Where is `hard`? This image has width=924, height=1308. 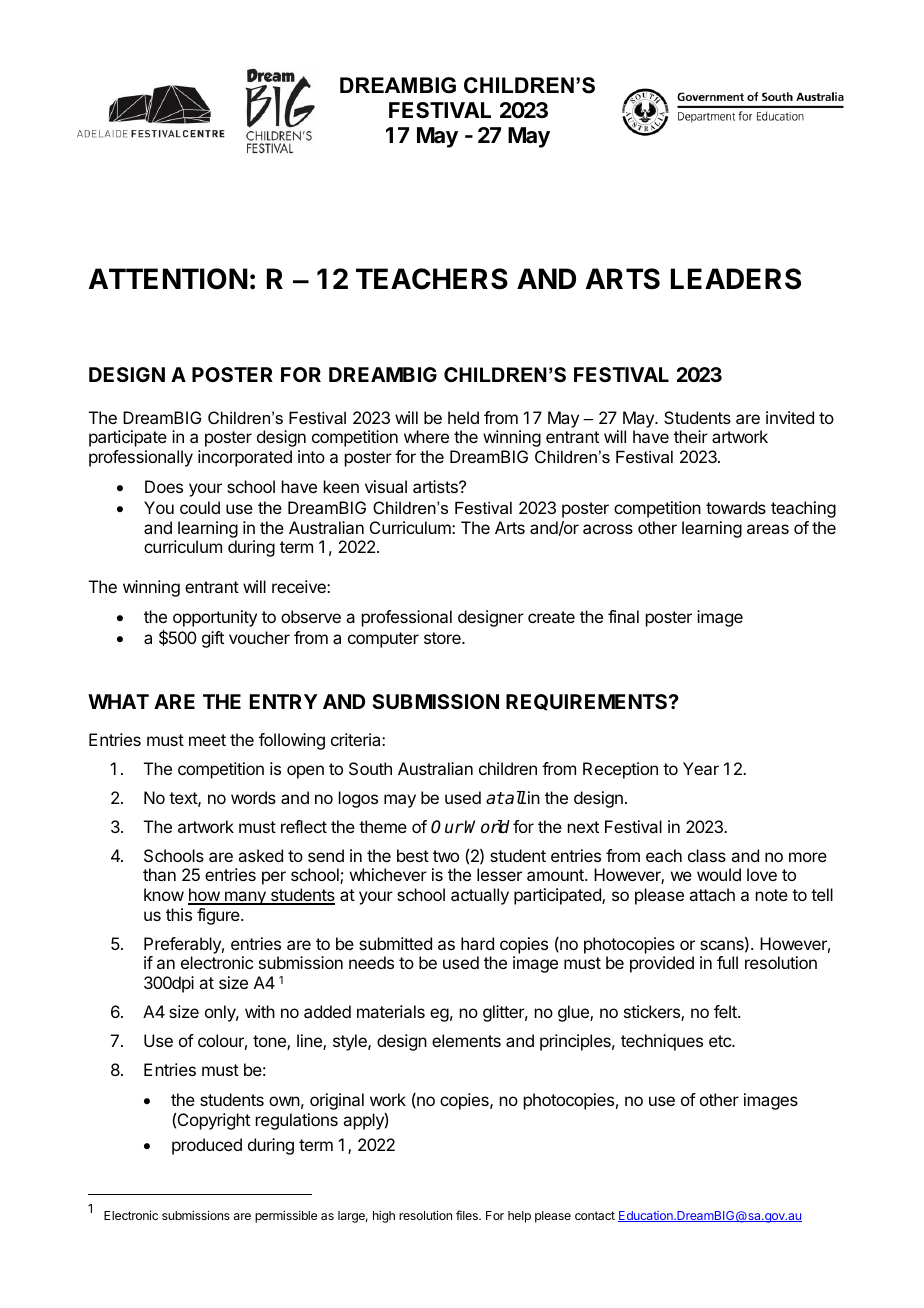
hard is located at coordinates (477, 943).
